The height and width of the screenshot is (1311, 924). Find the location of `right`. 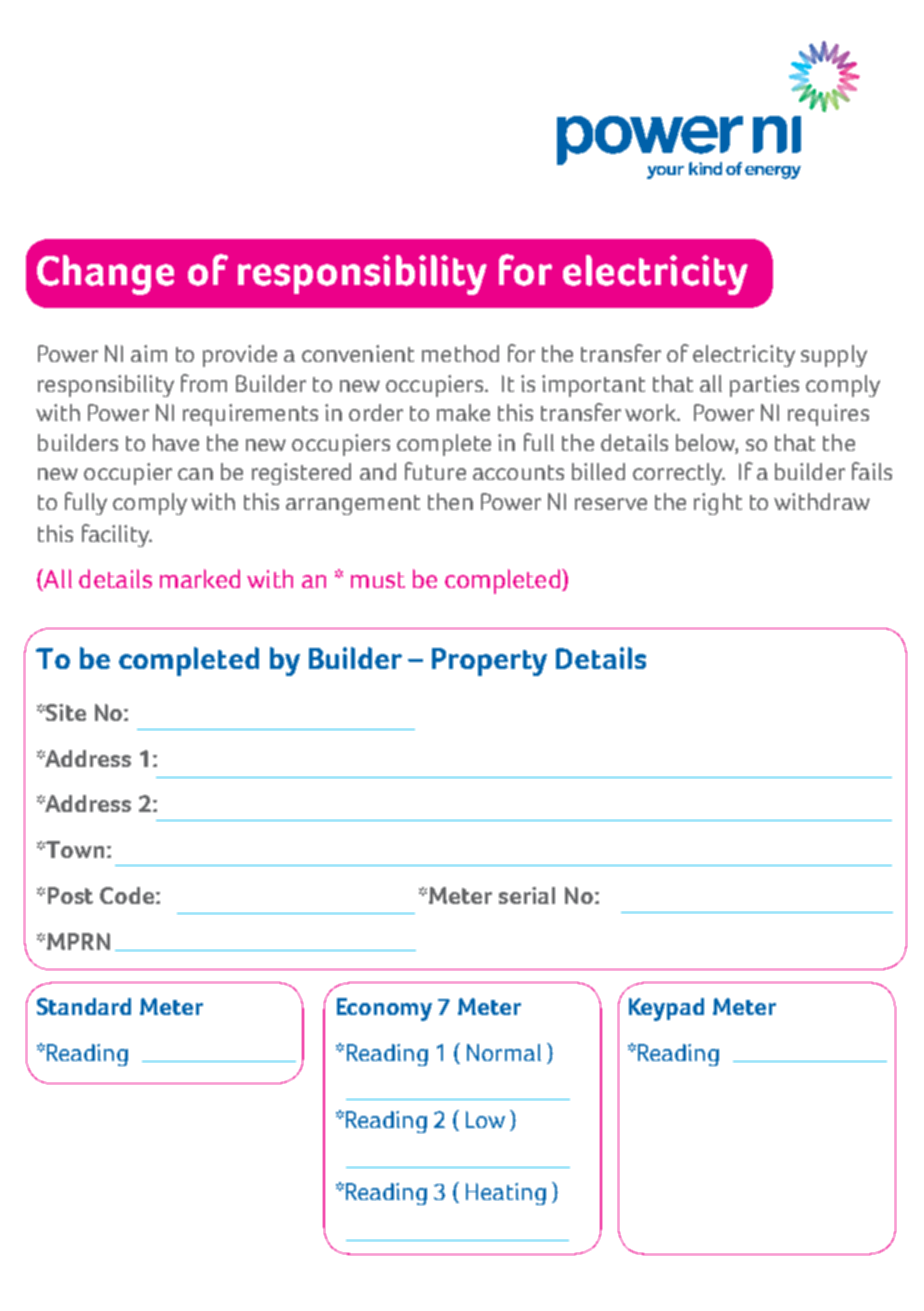

right is located at coordinates (718, 504).
